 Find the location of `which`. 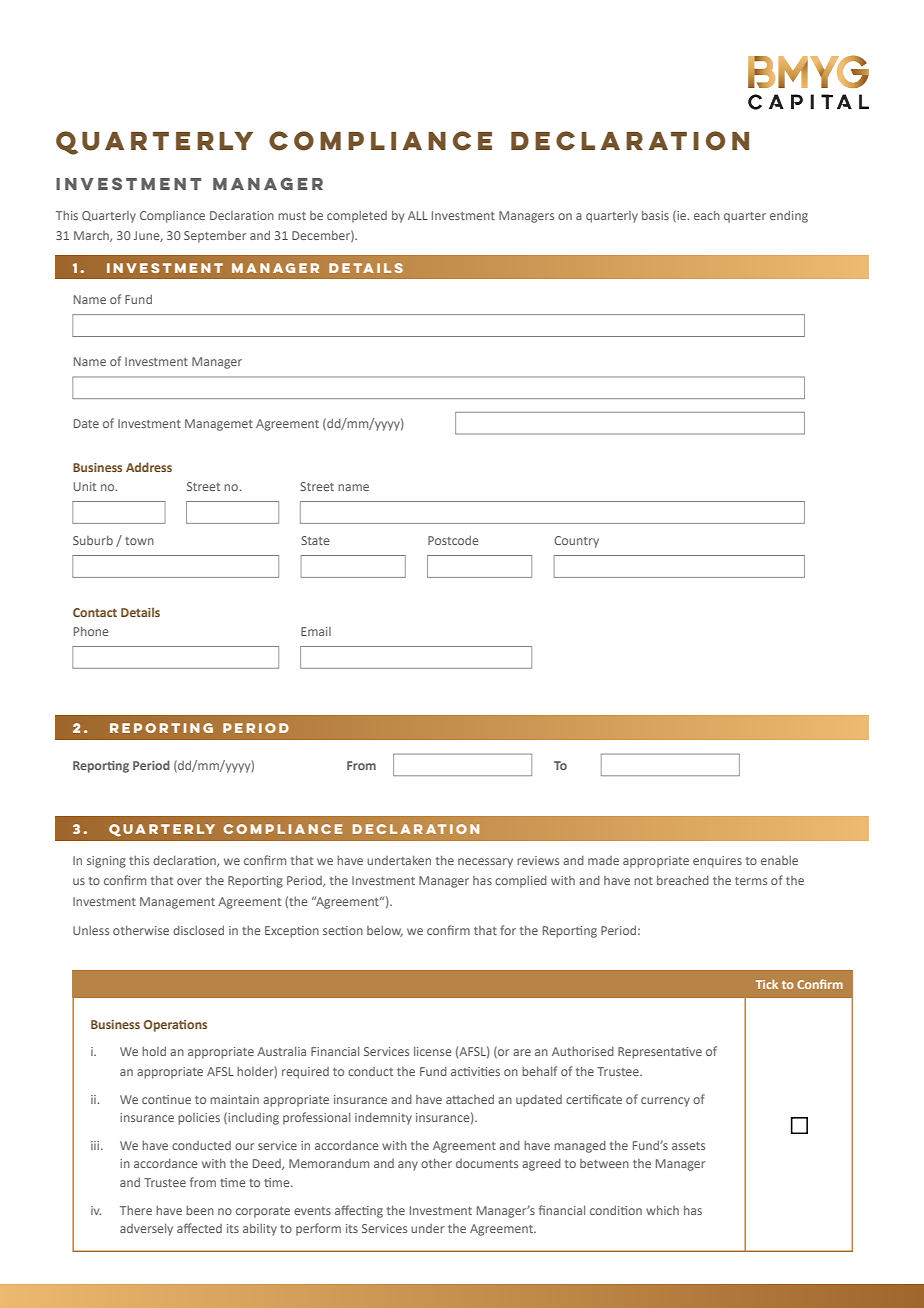

which is located at coordinates (662, 1210).
